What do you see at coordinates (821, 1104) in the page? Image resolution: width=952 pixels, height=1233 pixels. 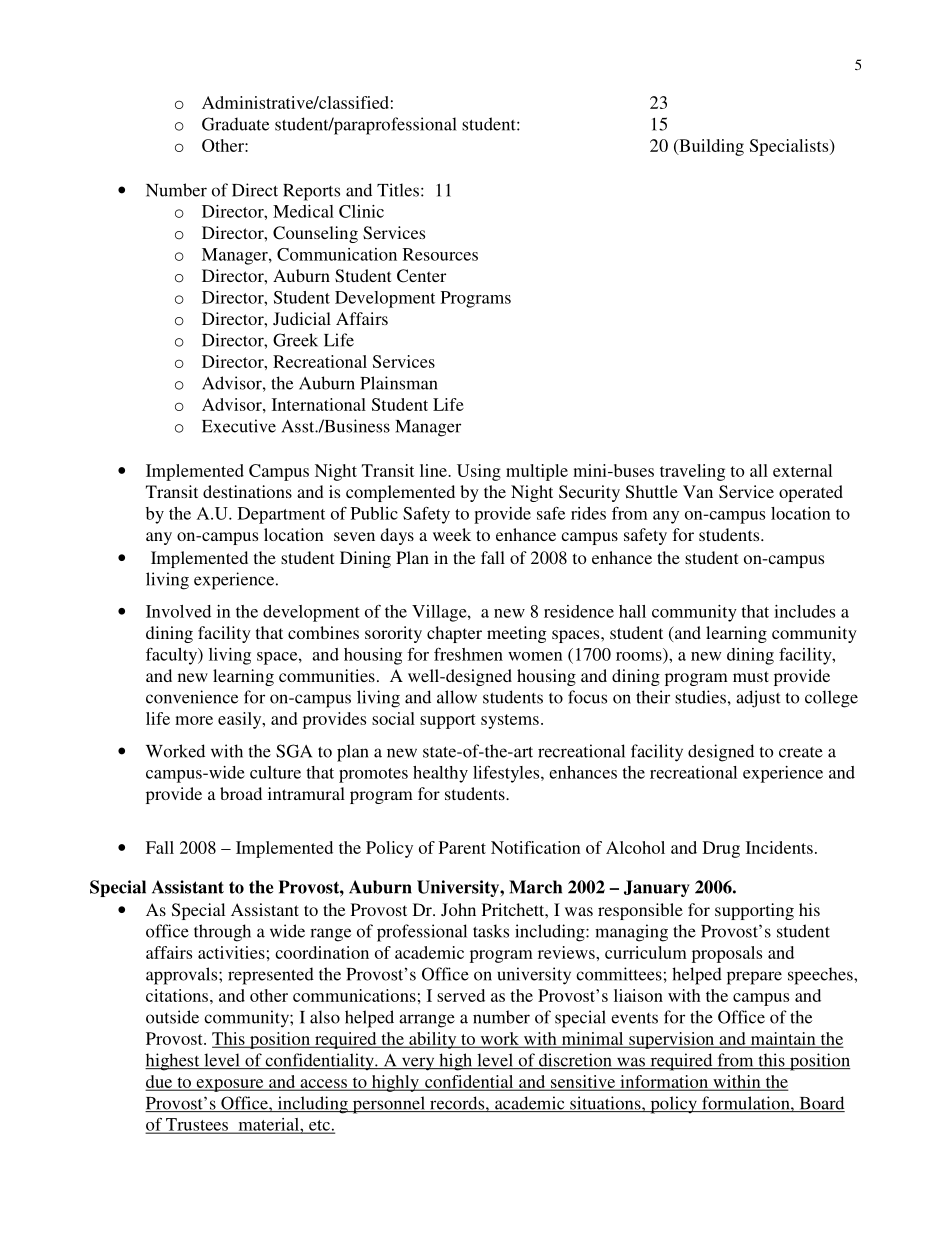 I see `Board` at bounding box center [821, 1104].
